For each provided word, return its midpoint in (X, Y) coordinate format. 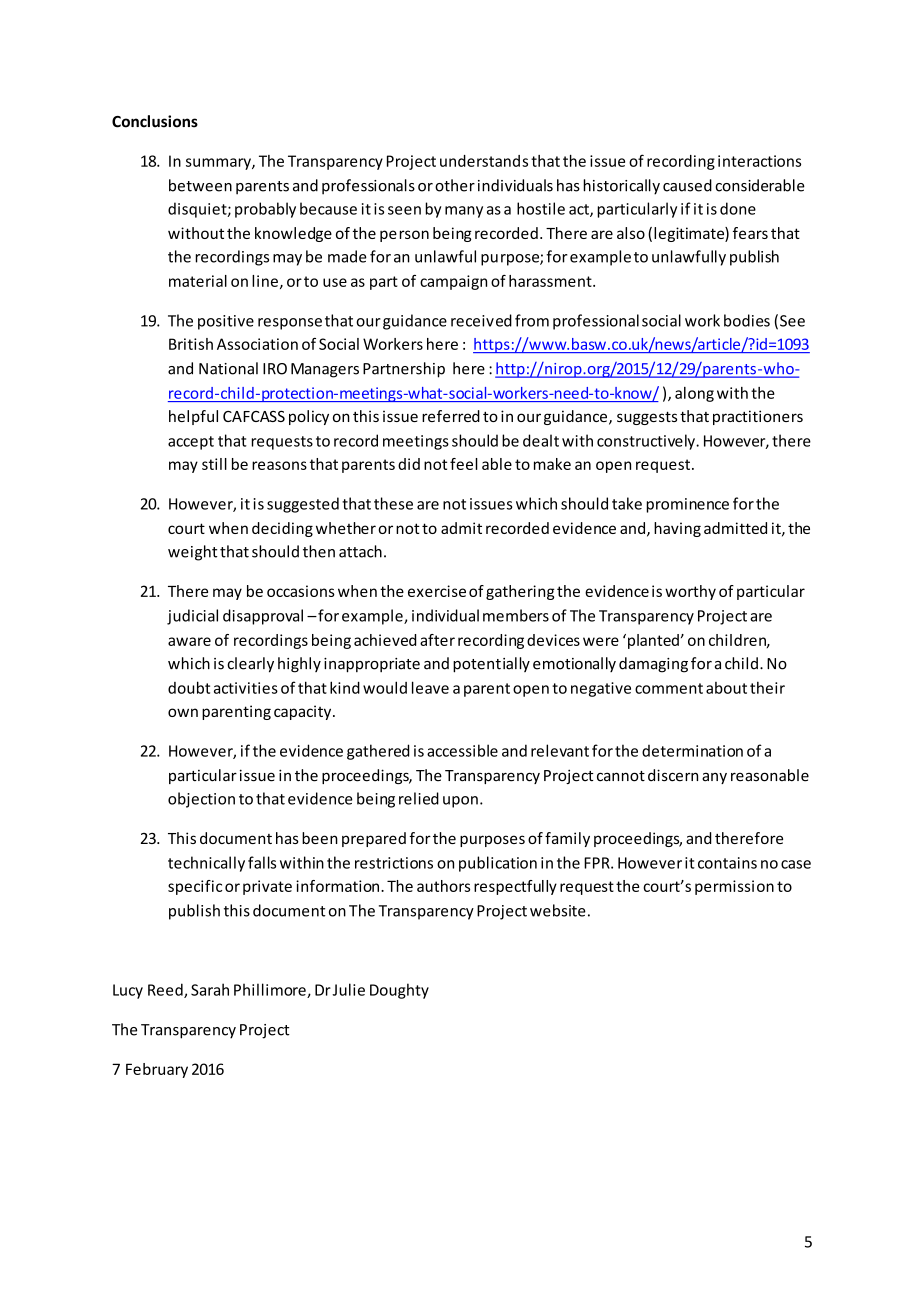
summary (219, 164)
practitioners (758, 417)
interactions (759, 161)
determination (692, 751)
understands (484, 161)
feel (464, 464)
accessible (462, 750)
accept (191, 443)
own (183, 712)
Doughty (399, 991)
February (157, 1070)
